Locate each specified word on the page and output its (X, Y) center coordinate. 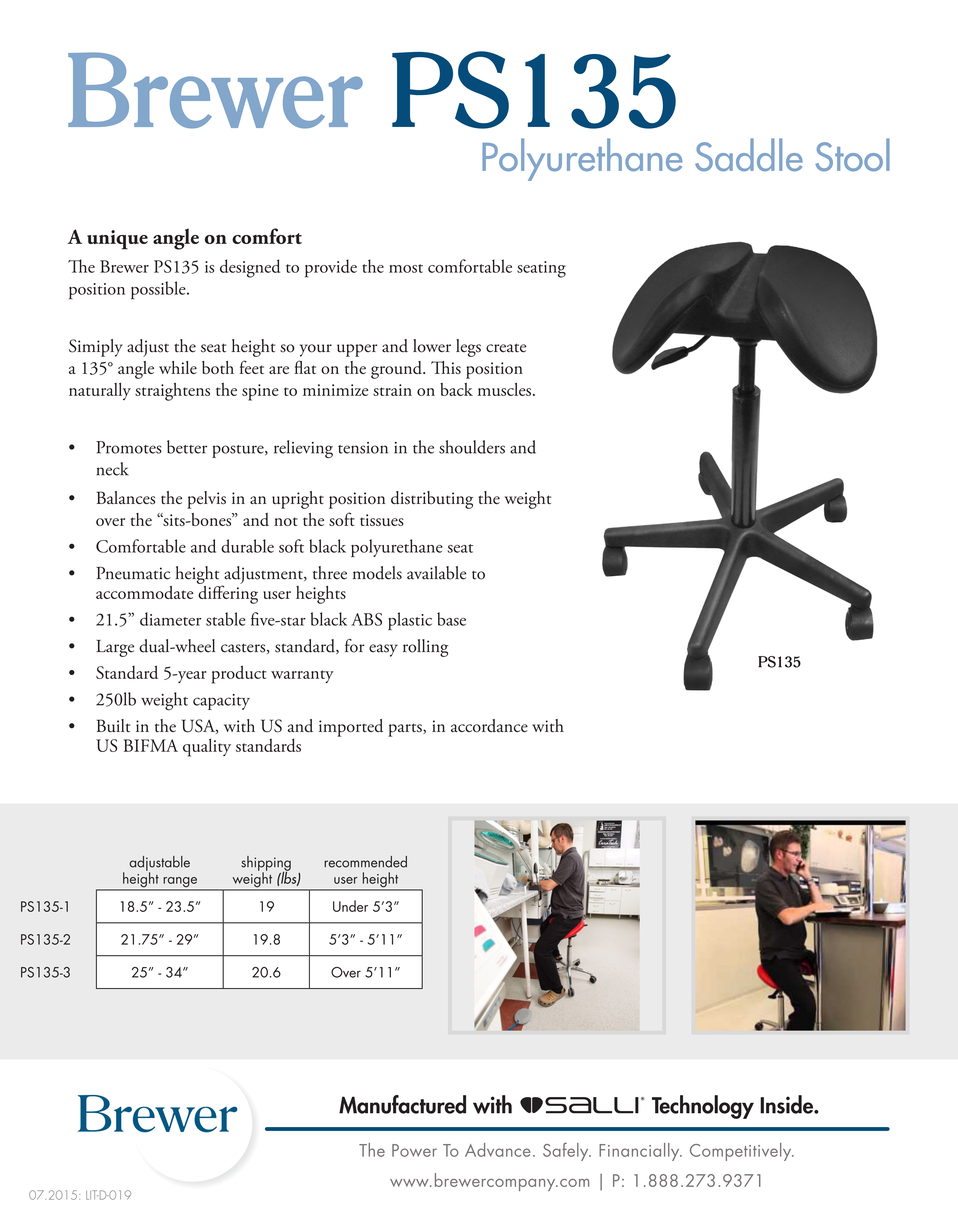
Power (414, 1150)
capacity (221, 702)
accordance (489, 726)
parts (406, 730)
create (506, 348)
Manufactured (402, 1104)
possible (159, 290)
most (406, 268)
